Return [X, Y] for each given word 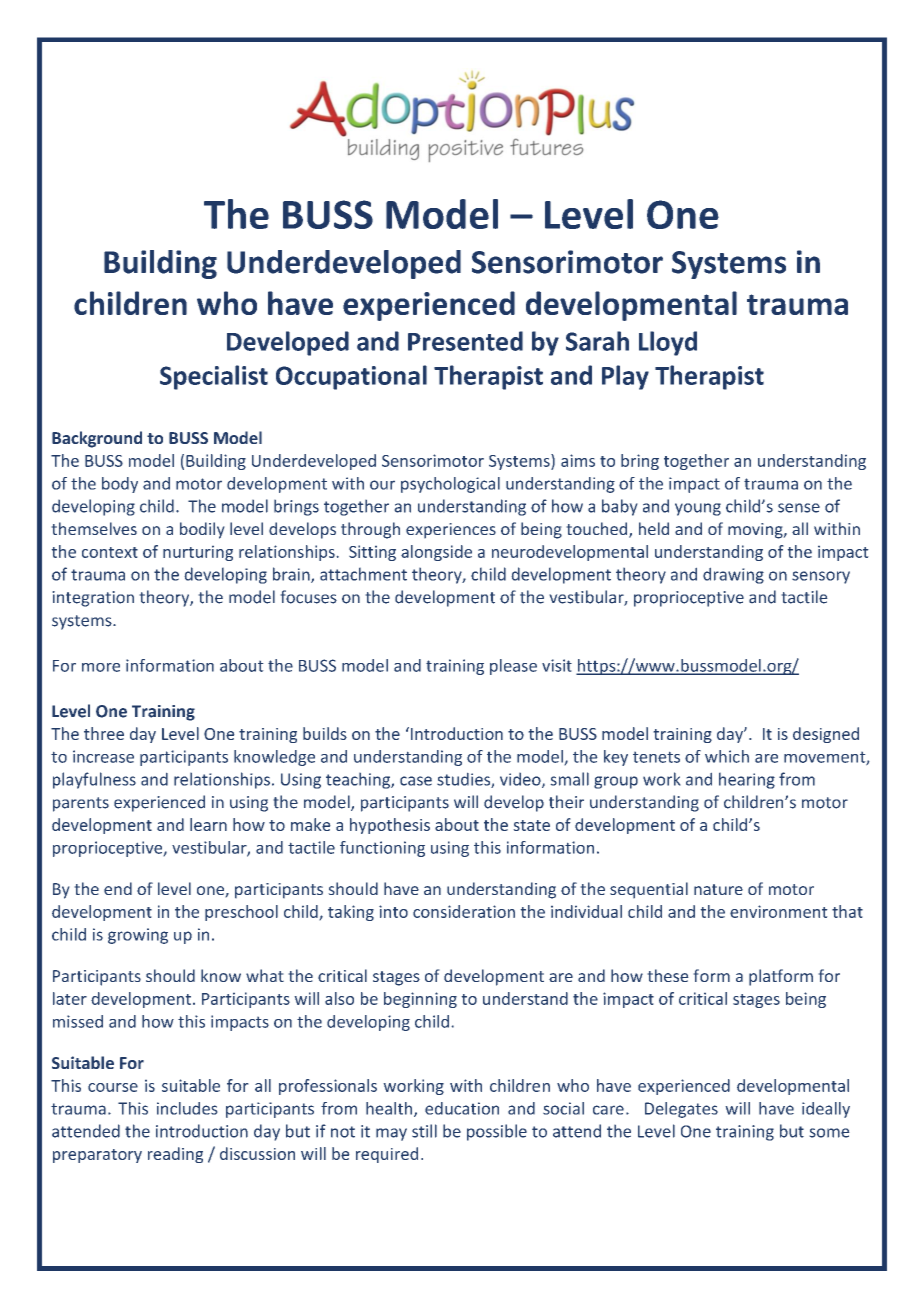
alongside [436, 553]
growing [138, 936]
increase [103, 756]
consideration [464, 911]
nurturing [198, 553]
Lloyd [668, 343]
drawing [733, 575]
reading [175, 1155]
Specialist [214, 377]
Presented [465, 341]
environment [779, 911]
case [416, 781]
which [727, 756]
